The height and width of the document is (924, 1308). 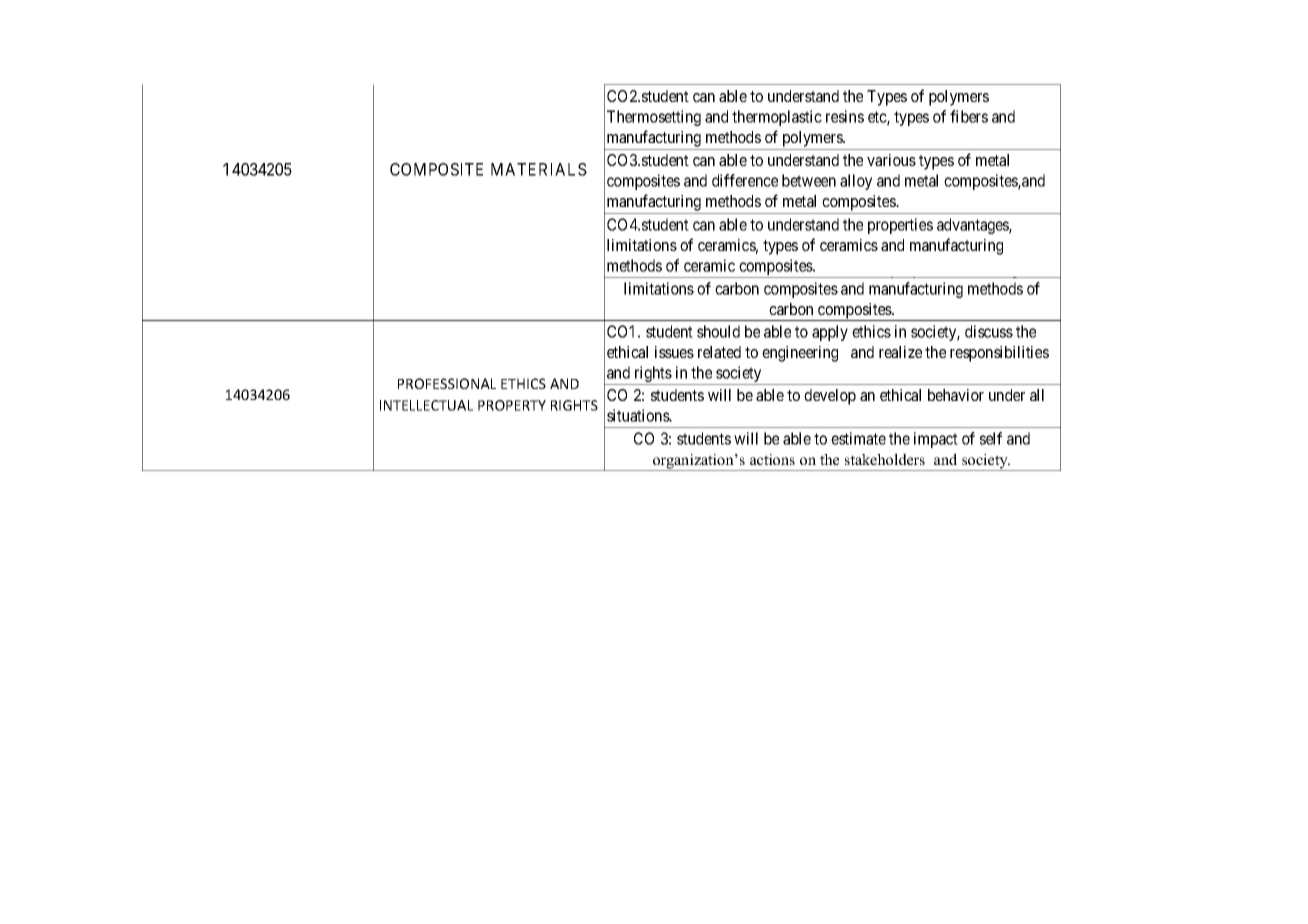 What do you see at coordinates (989, 331) in the document?
I see `discuss` at bounding box center [989, 331].
